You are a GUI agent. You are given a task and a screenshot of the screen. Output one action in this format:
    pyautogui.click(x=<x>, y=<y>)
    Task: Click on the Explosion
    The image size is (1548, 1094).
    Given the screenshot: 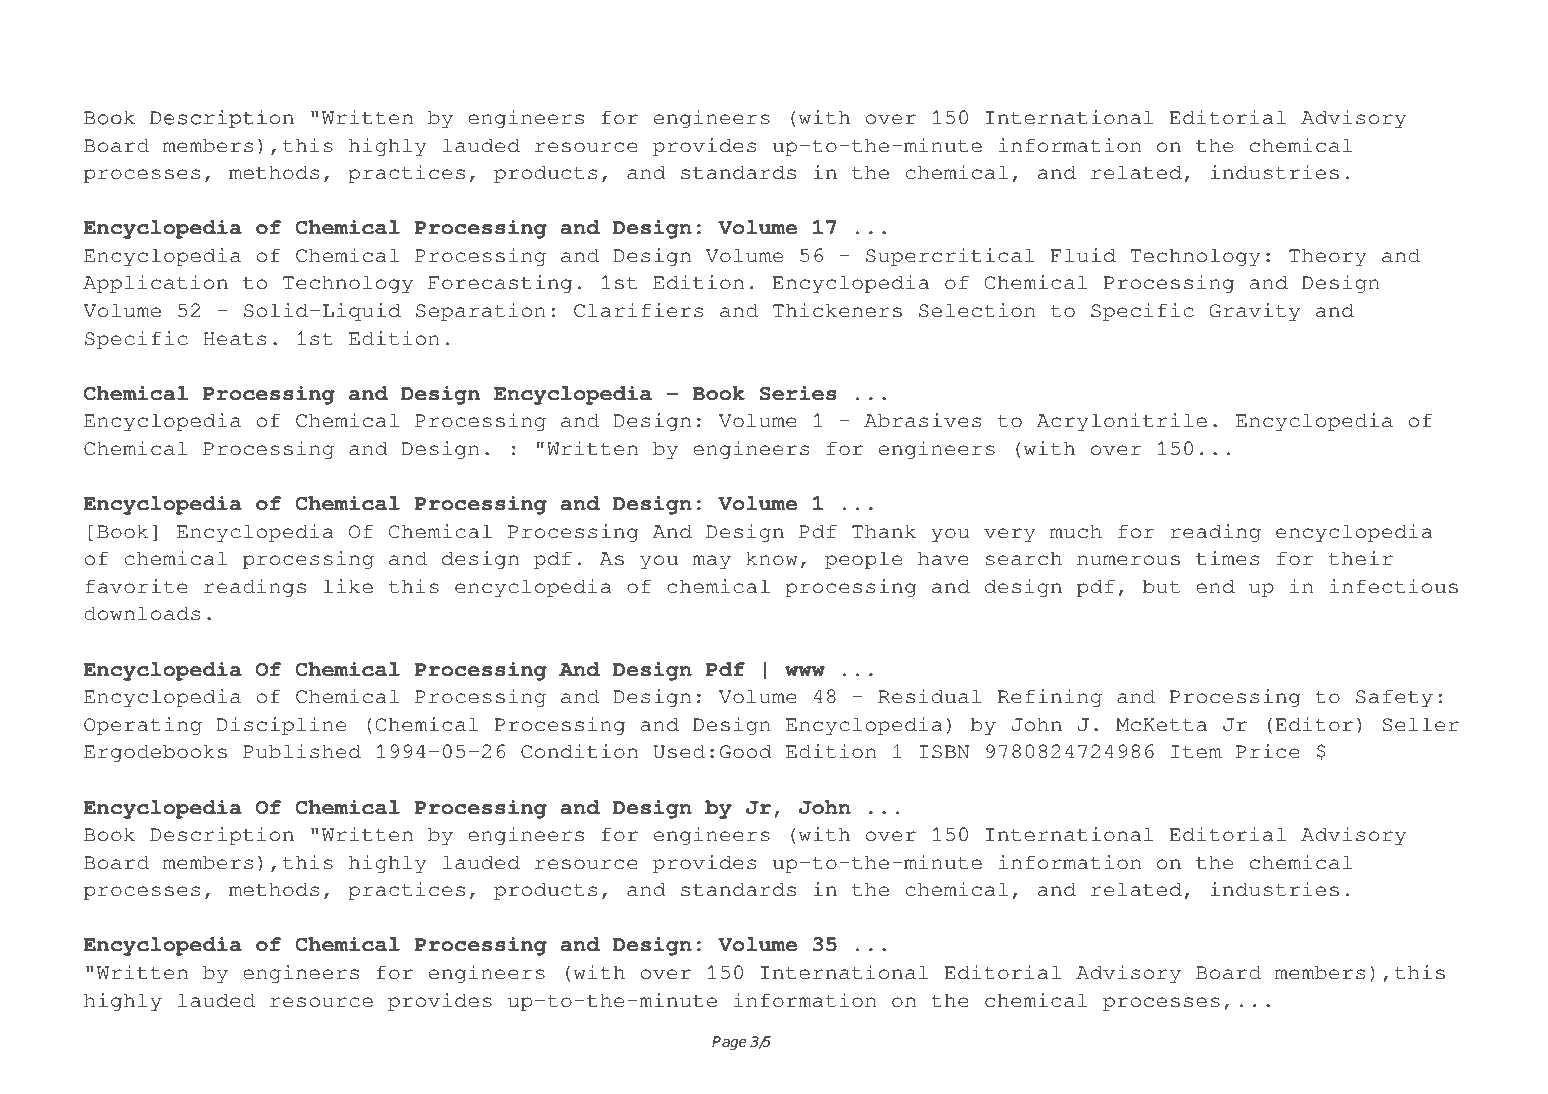 What is the action you would take?
    pyautogui.click(x=699, y=83)
